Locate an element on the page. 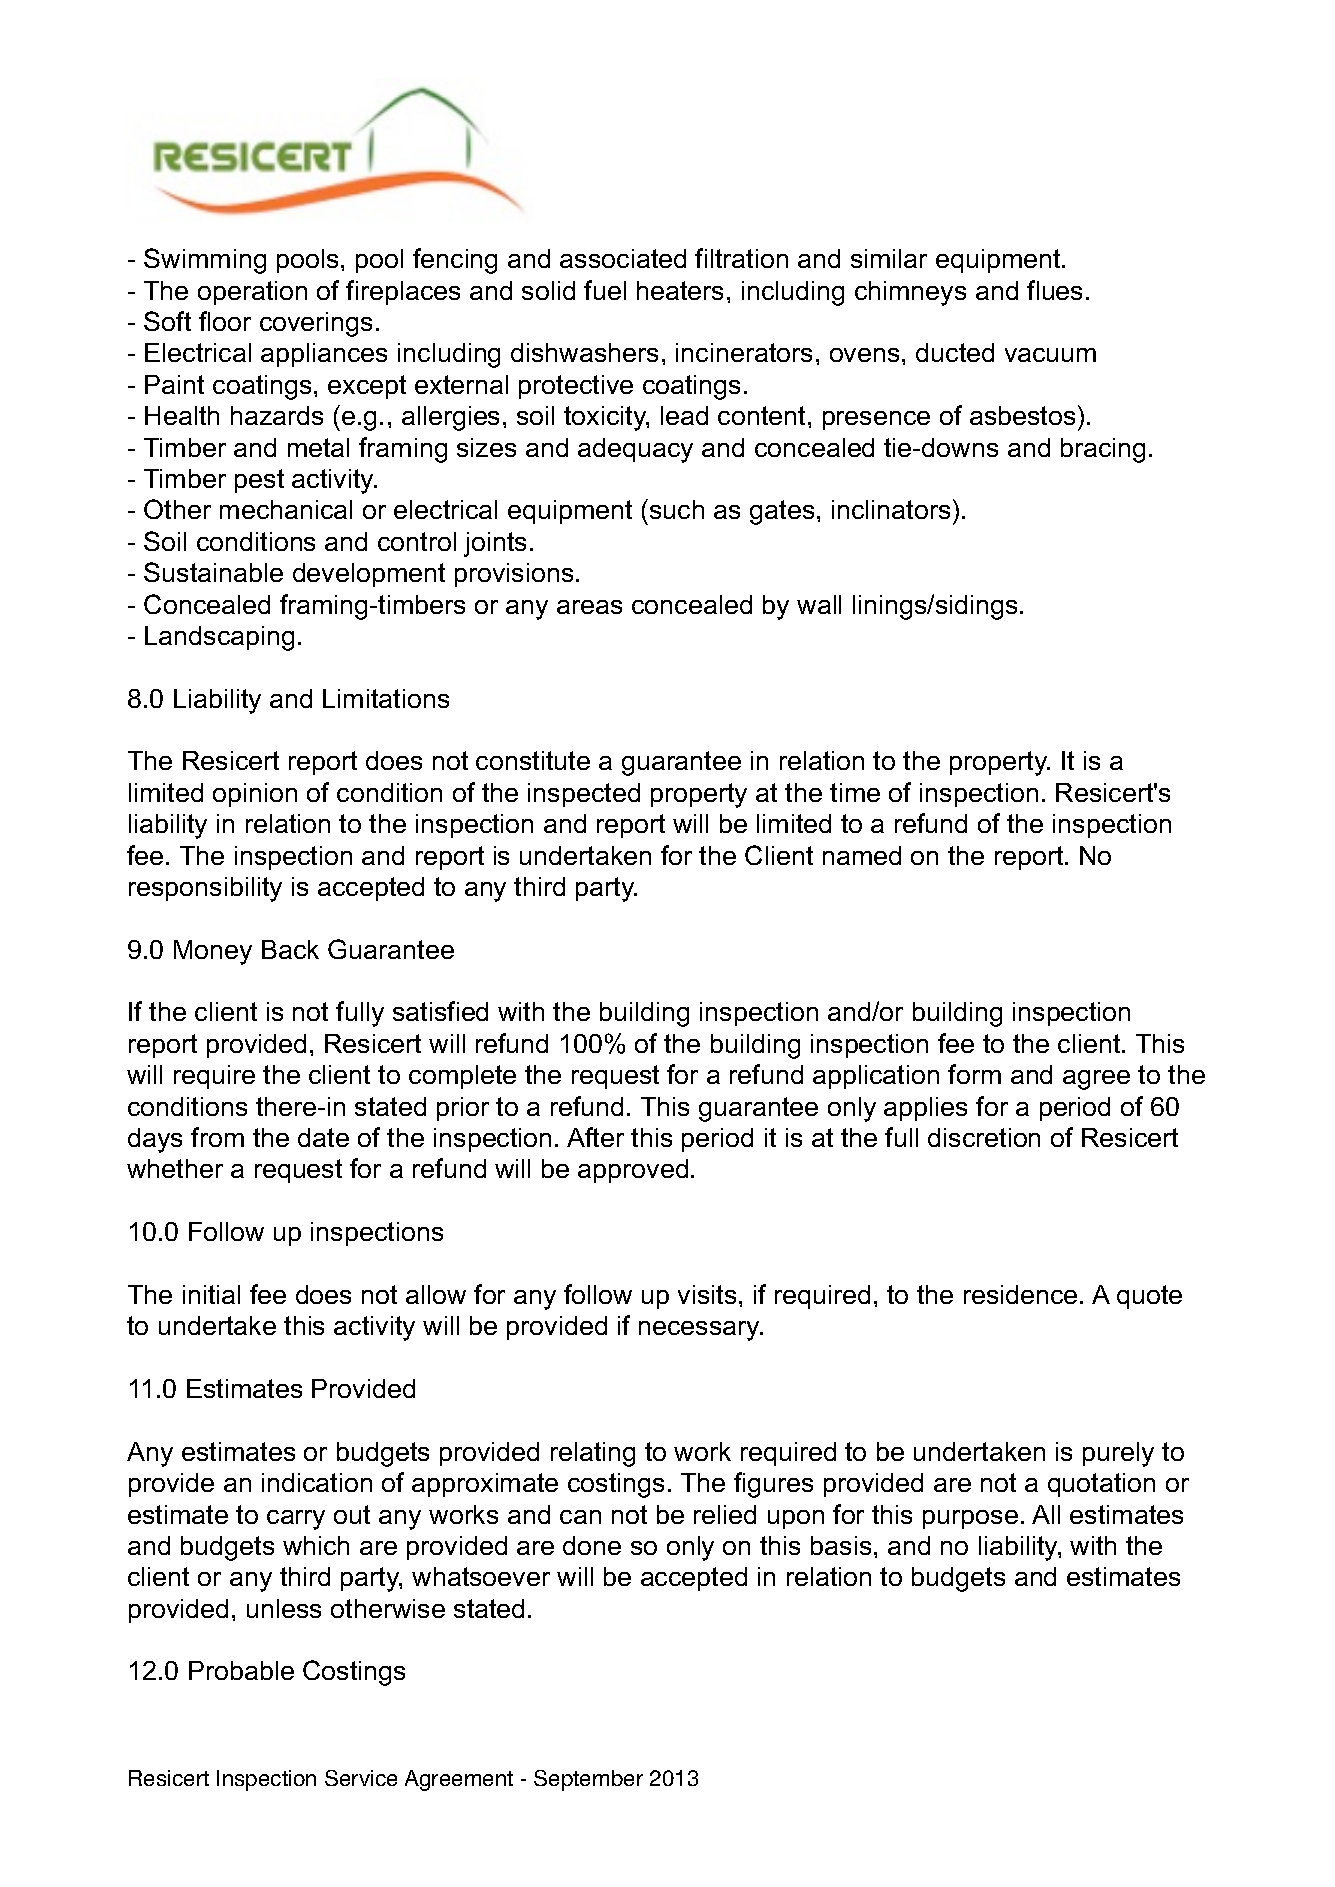  After is located at coordinates (595, 1137).
